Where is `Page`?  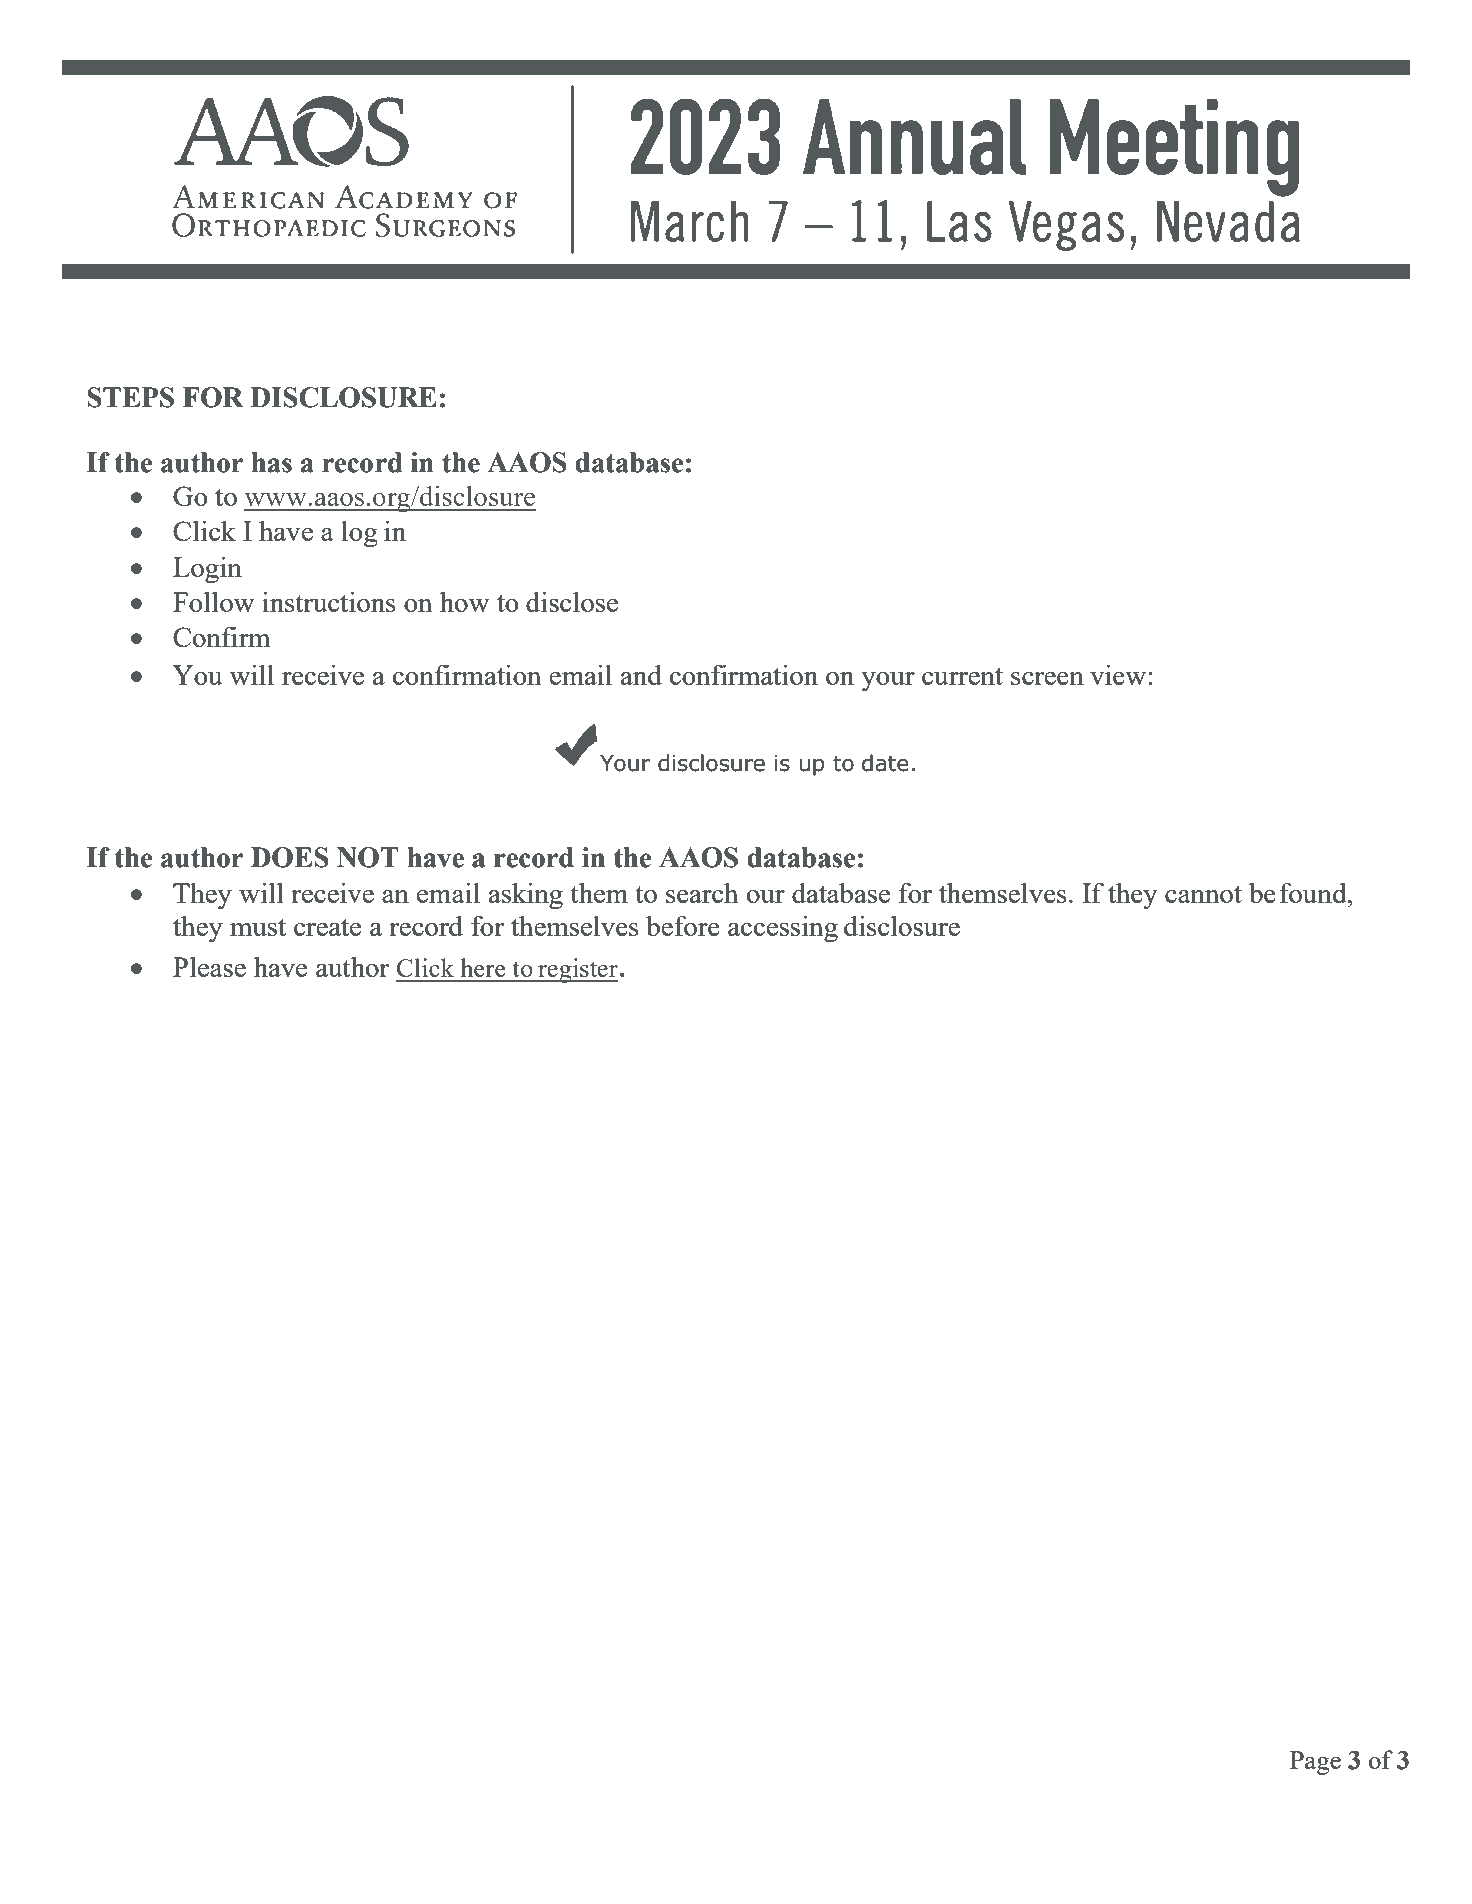
Page is located at coordinates (1315, 1763).
